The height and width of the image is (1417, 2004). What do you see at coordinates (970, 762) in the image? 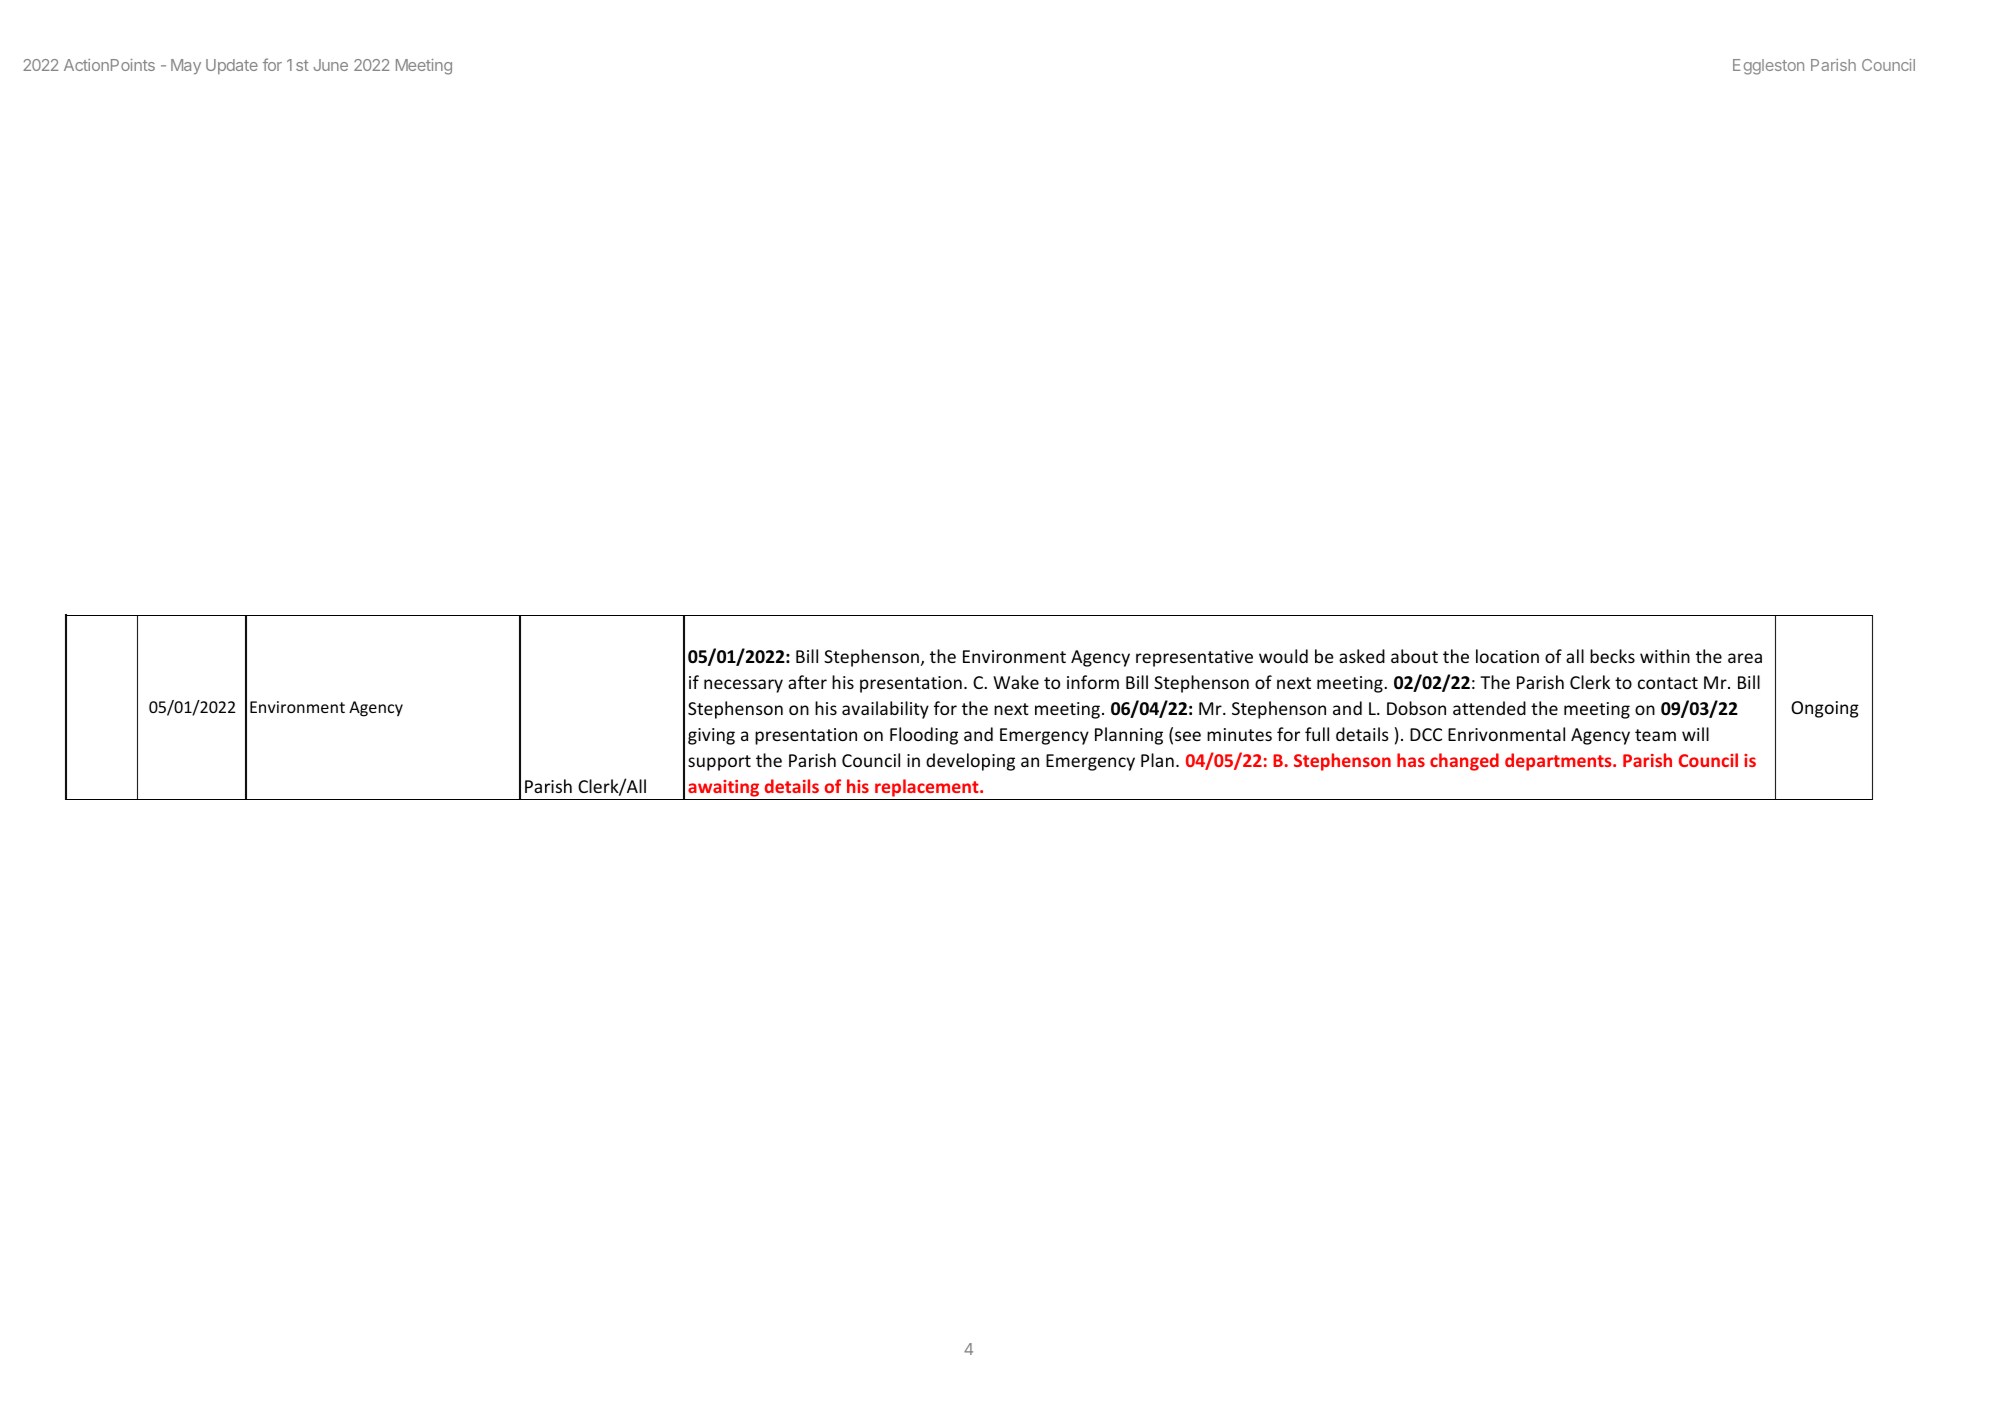
I see `developing` at bounding box center [970, 762].
